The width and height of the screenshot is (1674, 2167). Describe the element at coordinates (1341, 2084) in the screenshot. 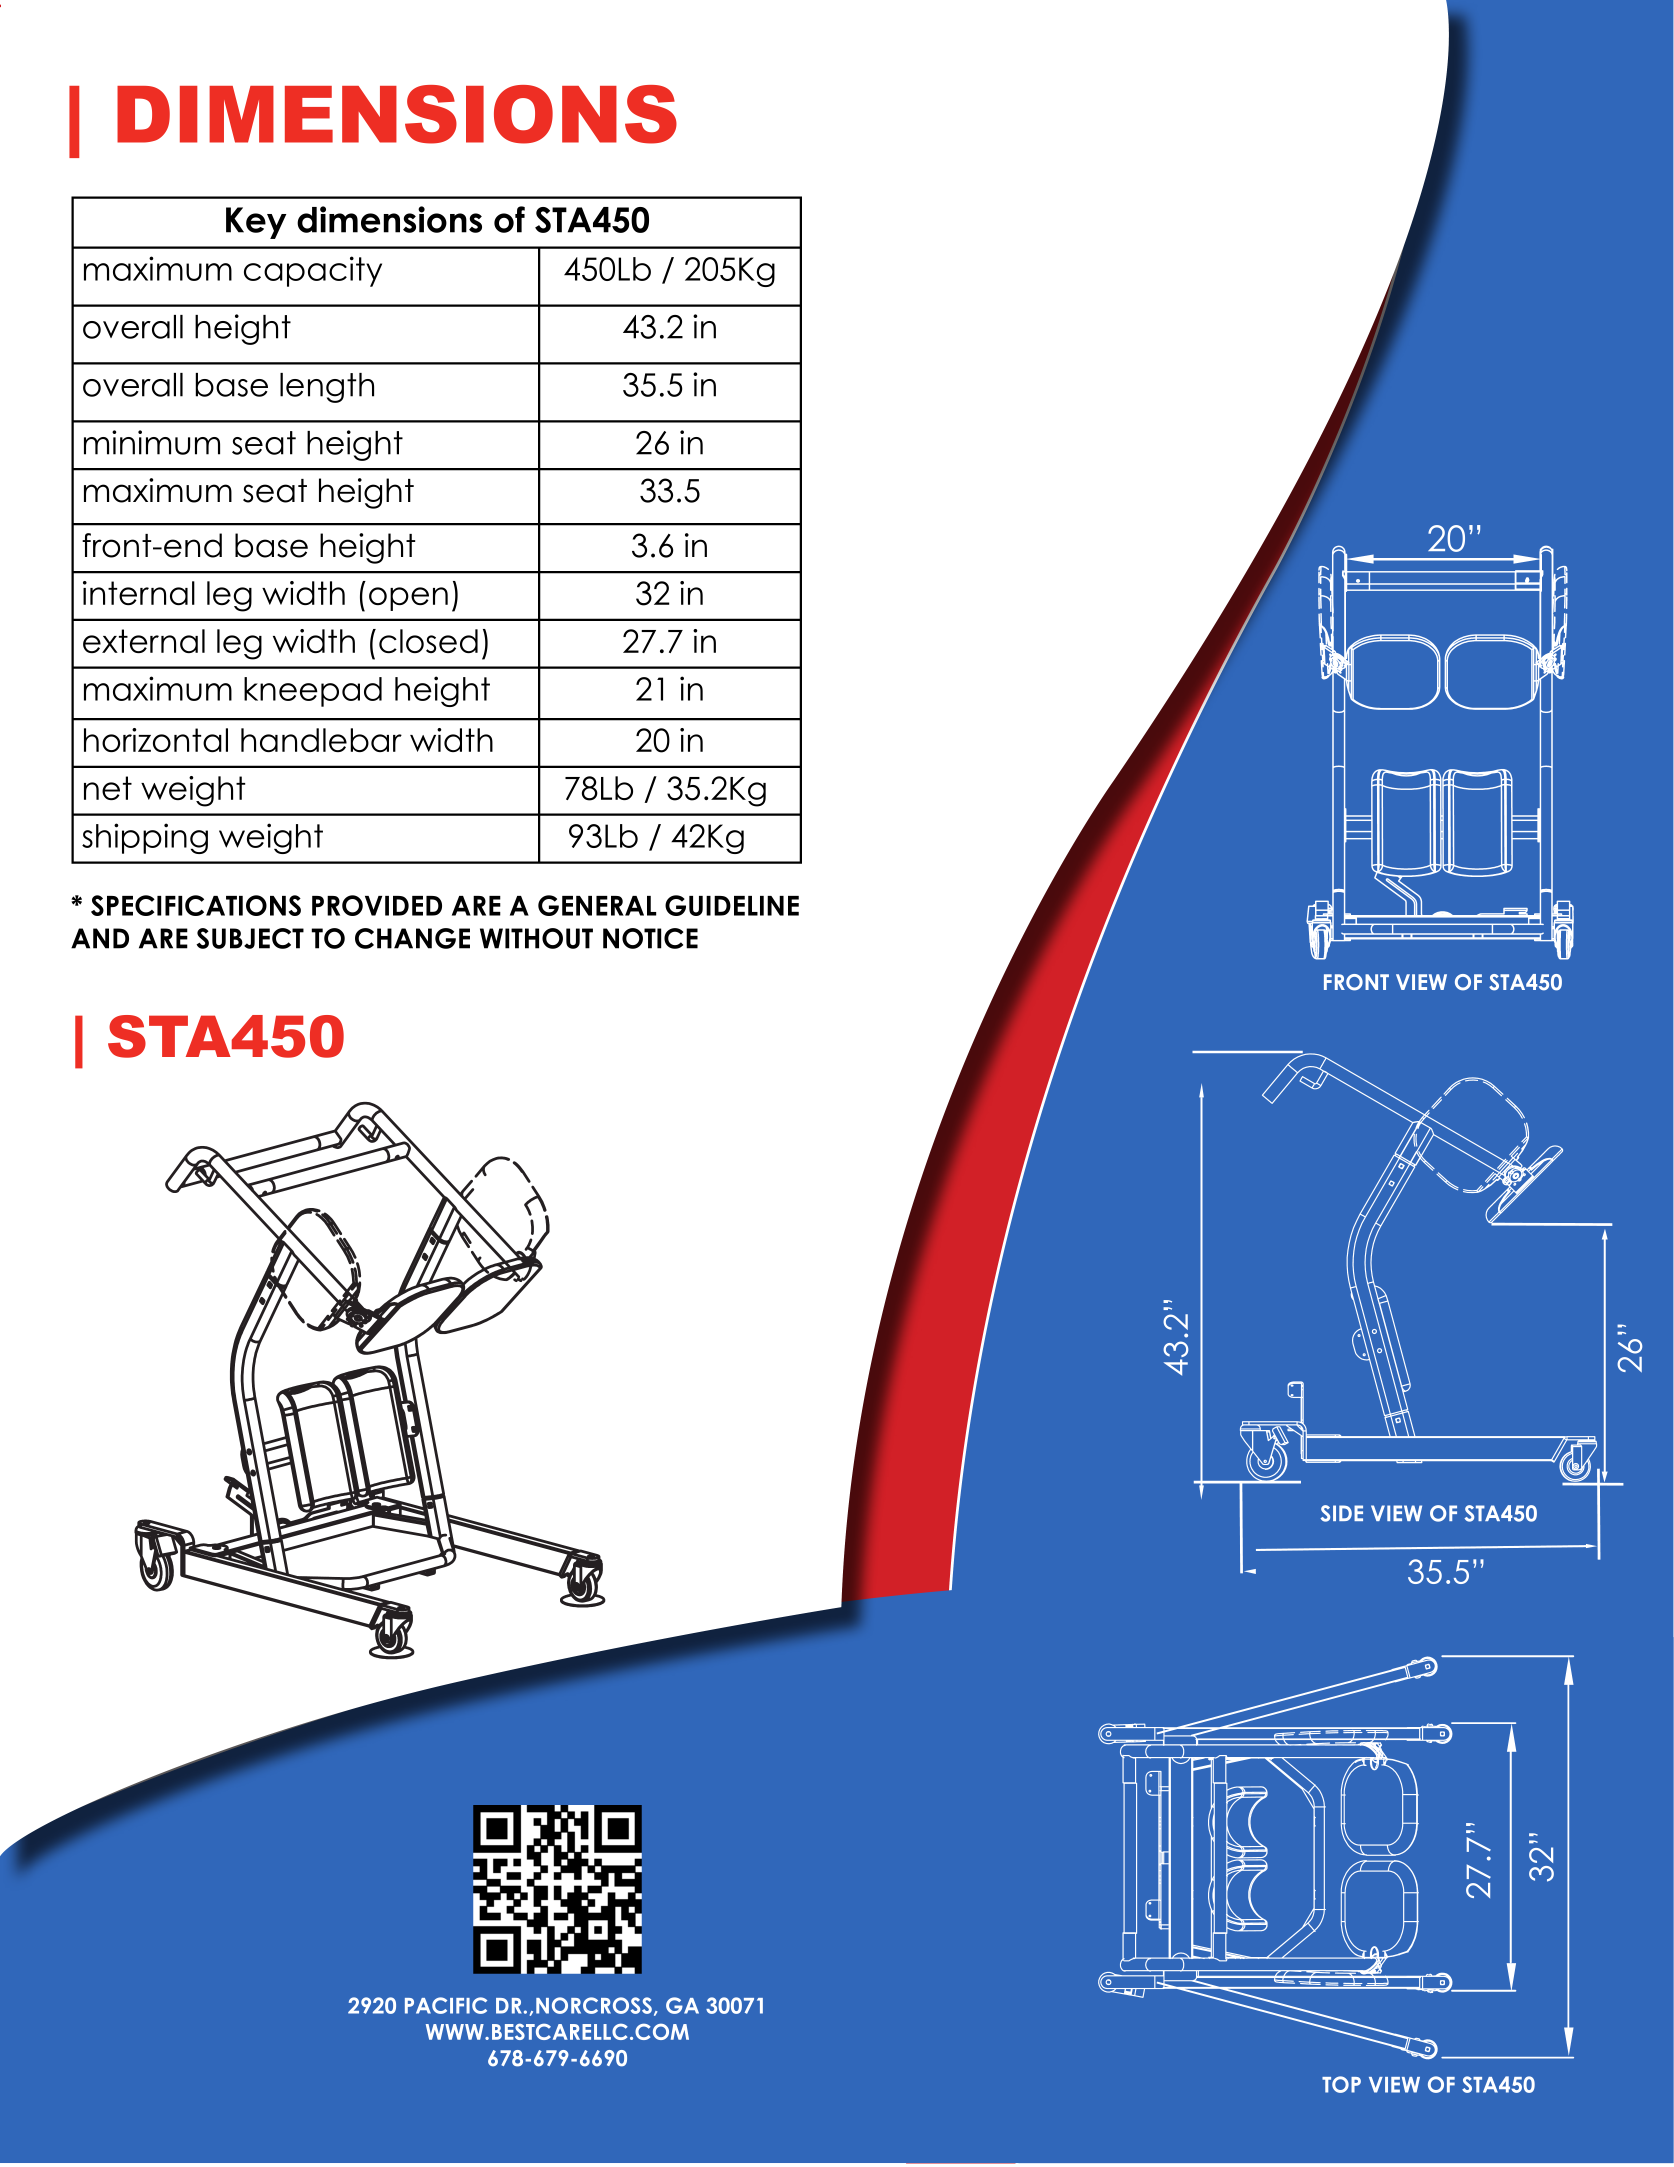

I see `TOP` at that location.
